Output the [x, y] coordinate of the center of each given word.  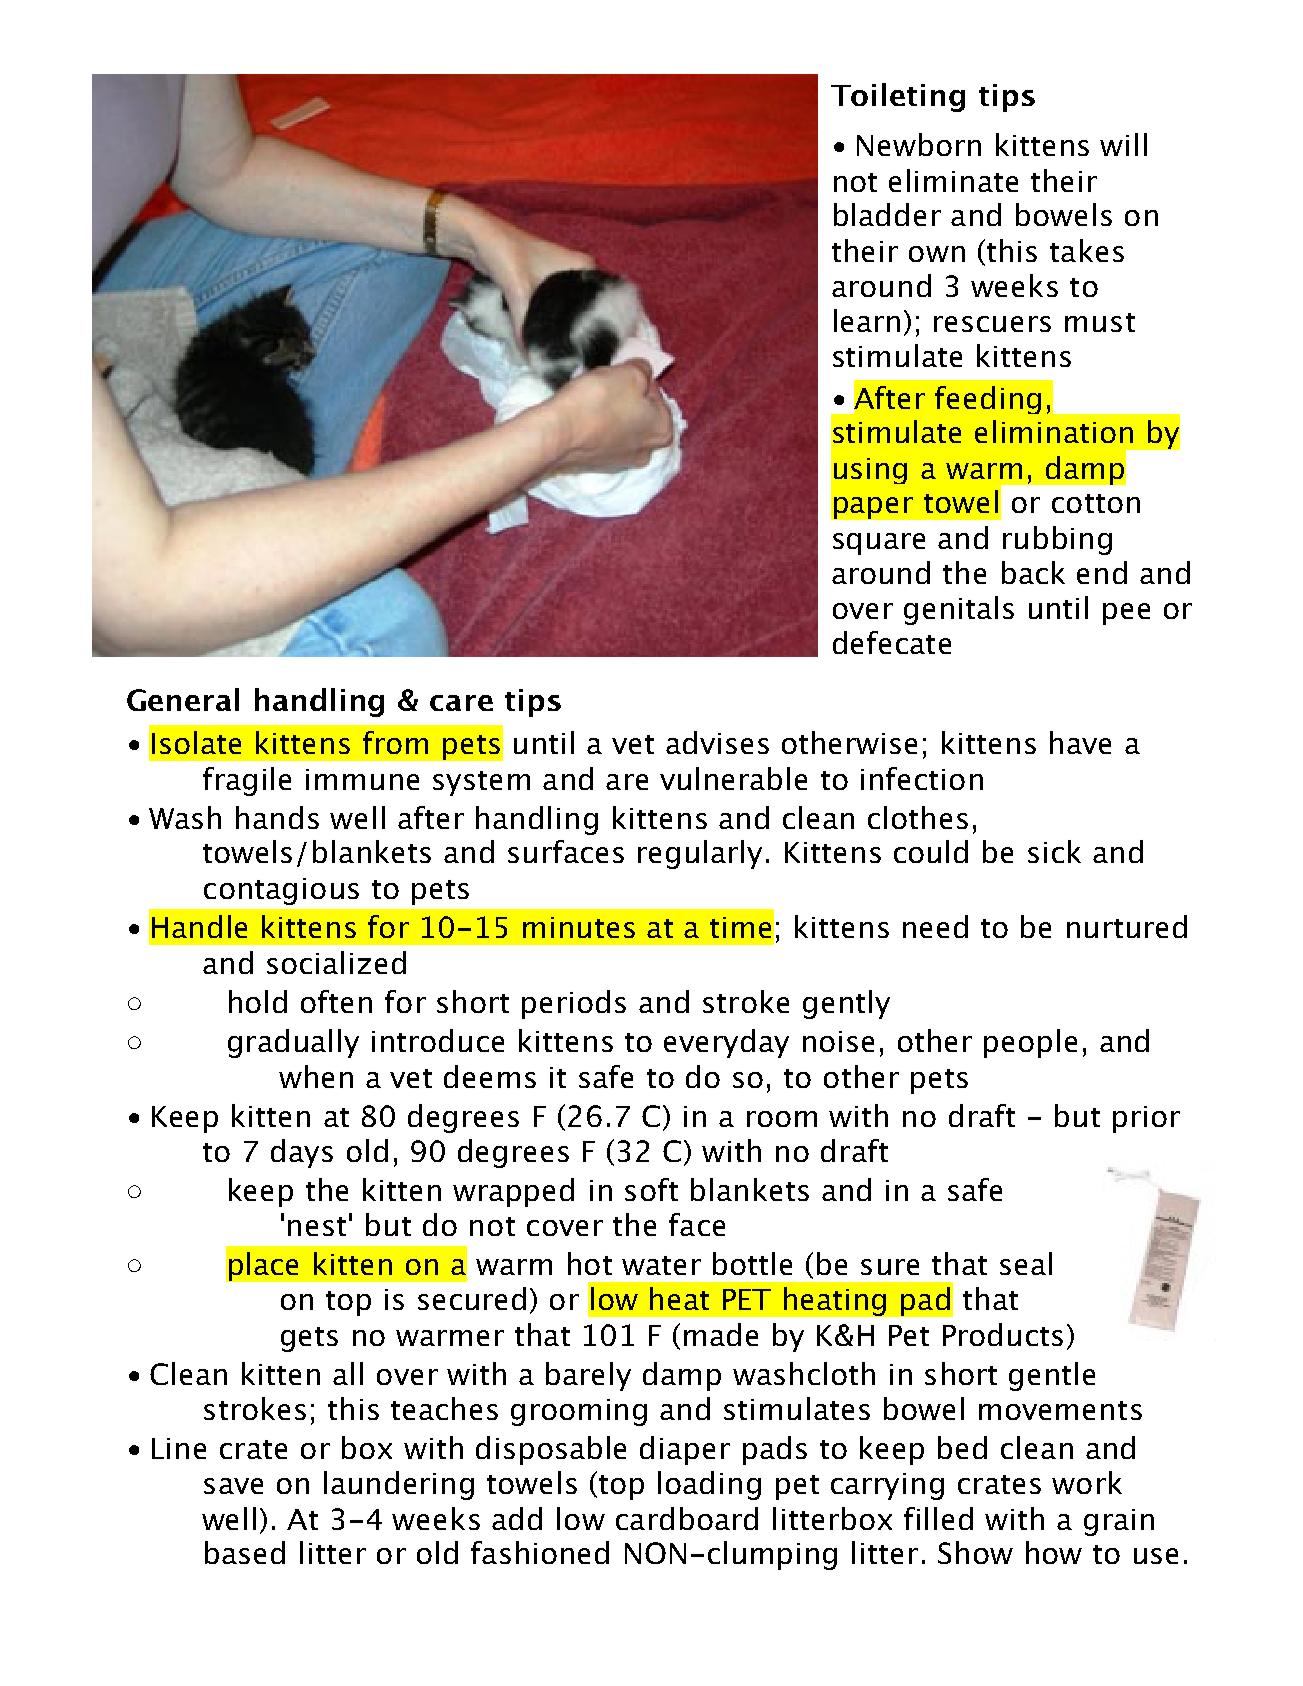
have [1080, 742]
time [740, 927]
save [233, 1486]
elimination [1054, 431]
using [870, 471]
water [661, 1265]
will [1123, 144]
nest [317, 1226]
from [395, 742]
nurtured [1127, 926]
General [183, 699]
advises [717, 742]
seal [1026, 1263]
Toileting [898, 97]
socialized [336, 962]
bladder [887, 214]
